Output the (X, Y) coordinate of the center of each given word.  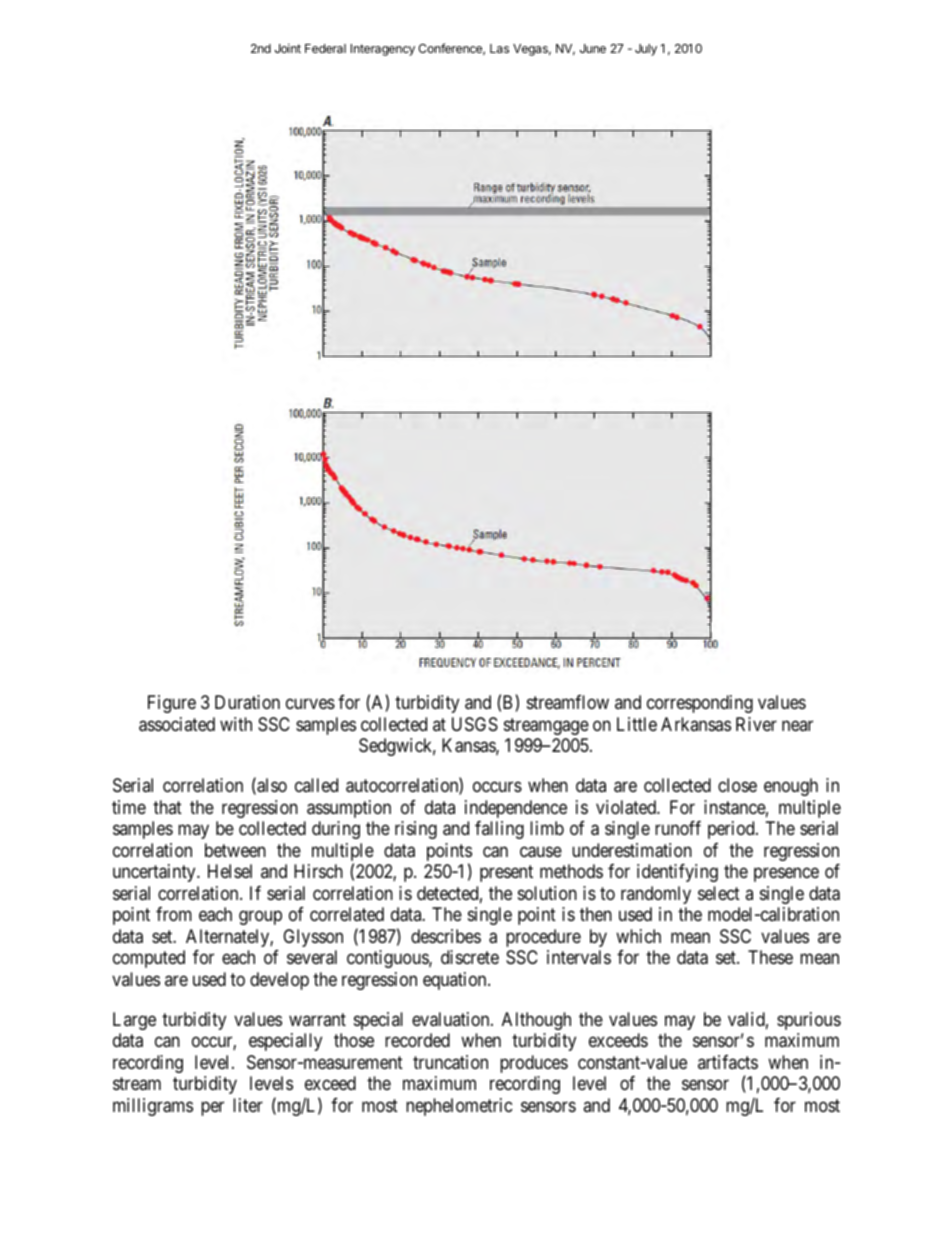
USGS (475, 724)
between (235, 850)
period (732, 830)
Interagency (383, 50)
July (646, 50)
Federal (325, 48)
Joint (288, 48)
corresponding (700, 704)
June (593, 48)
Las (499, 48)
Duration (247, 702)
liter (248, 1105)
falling (499, 830)
